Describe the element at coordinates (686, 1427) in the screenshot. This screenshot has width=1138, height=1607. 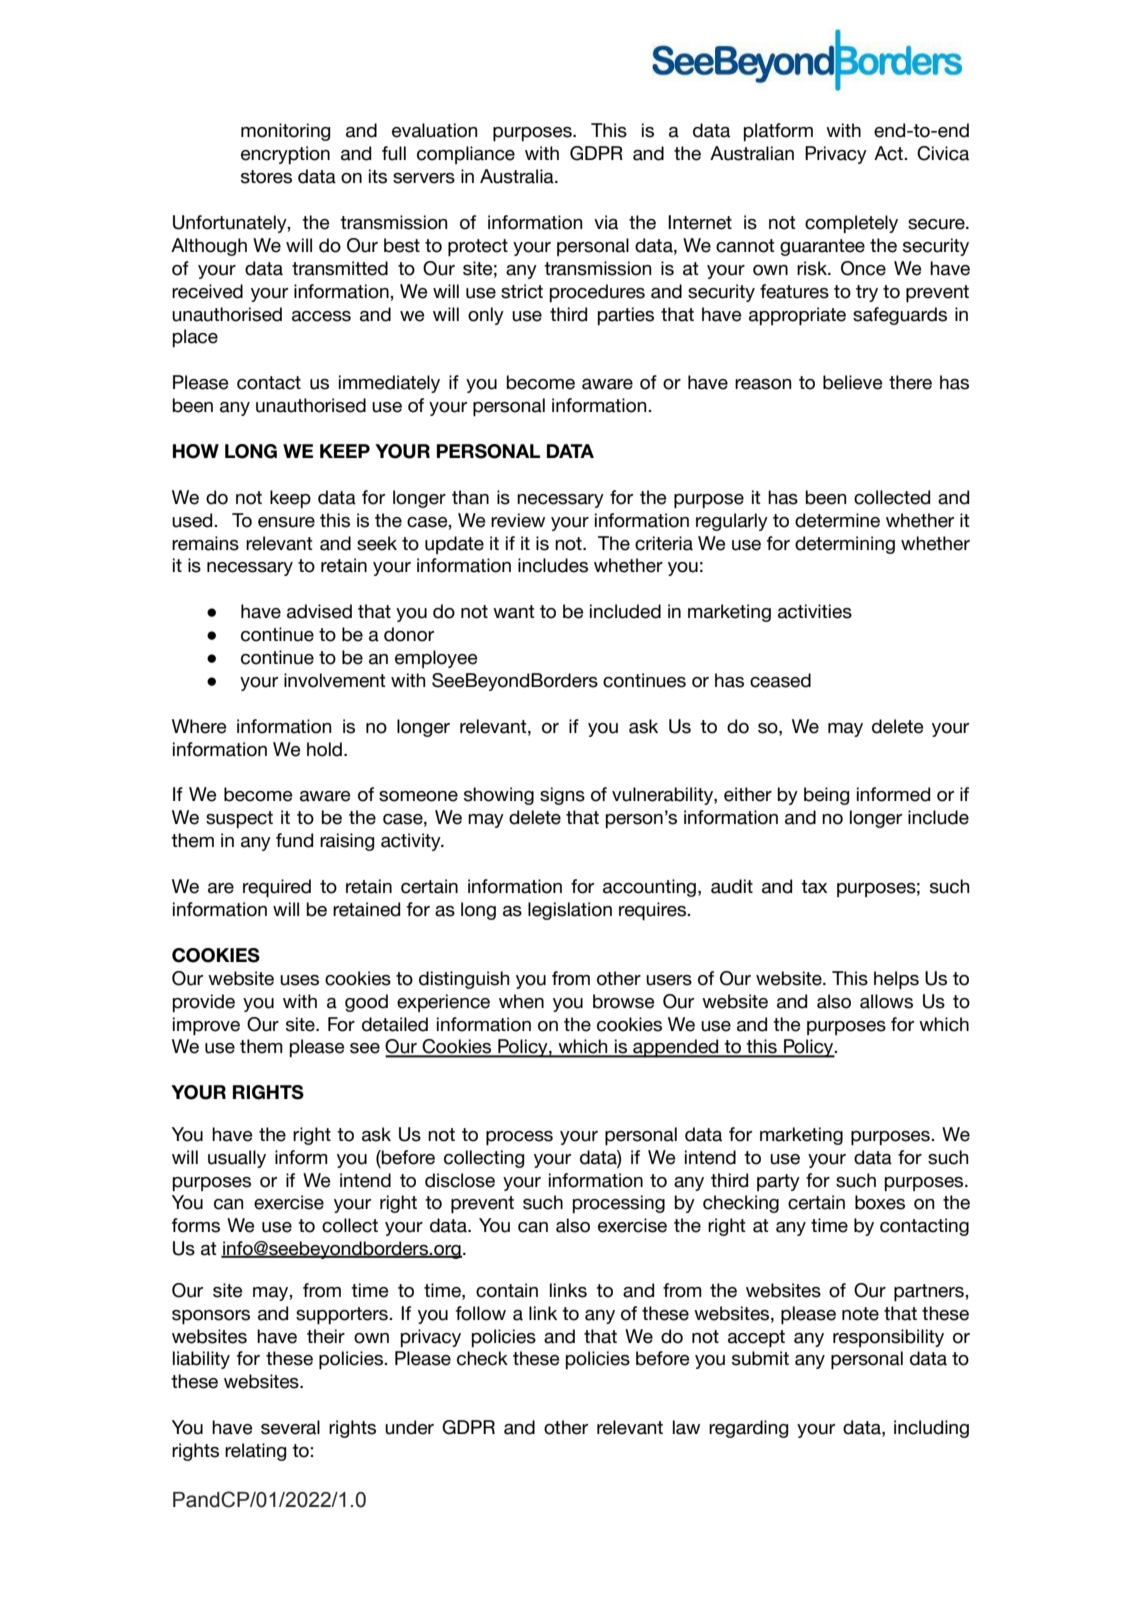
I see `law` at that location.
